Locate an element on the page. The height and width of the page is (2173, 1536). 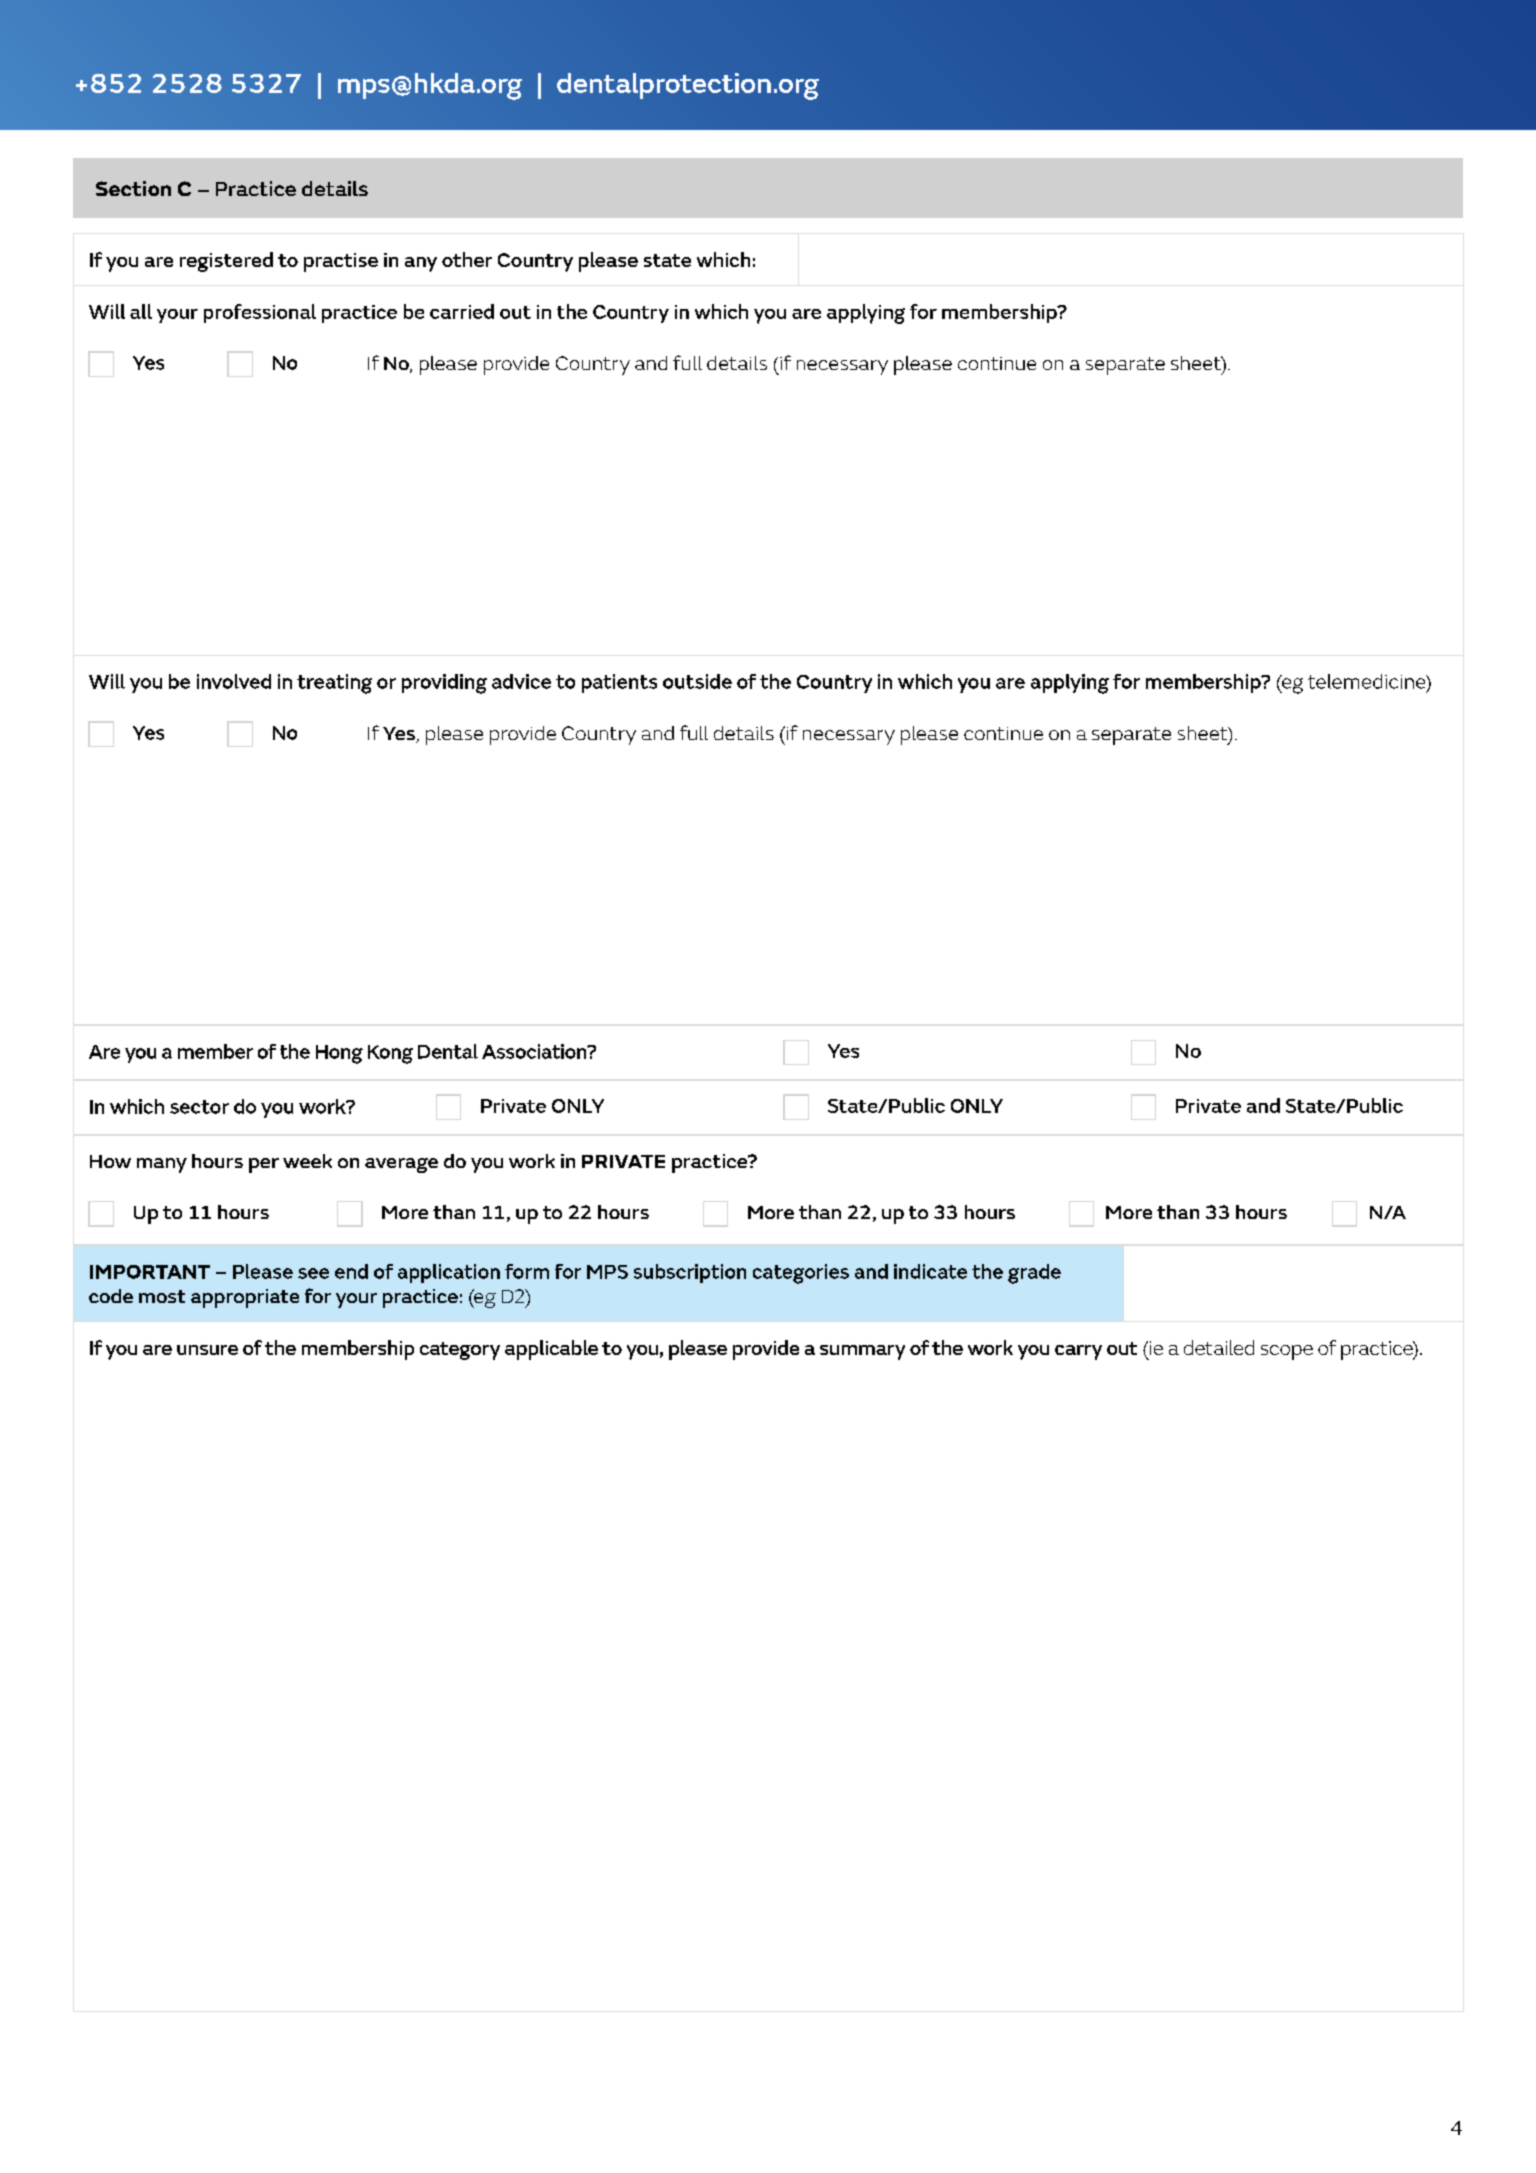
other is located at coordinates (467, 259).
